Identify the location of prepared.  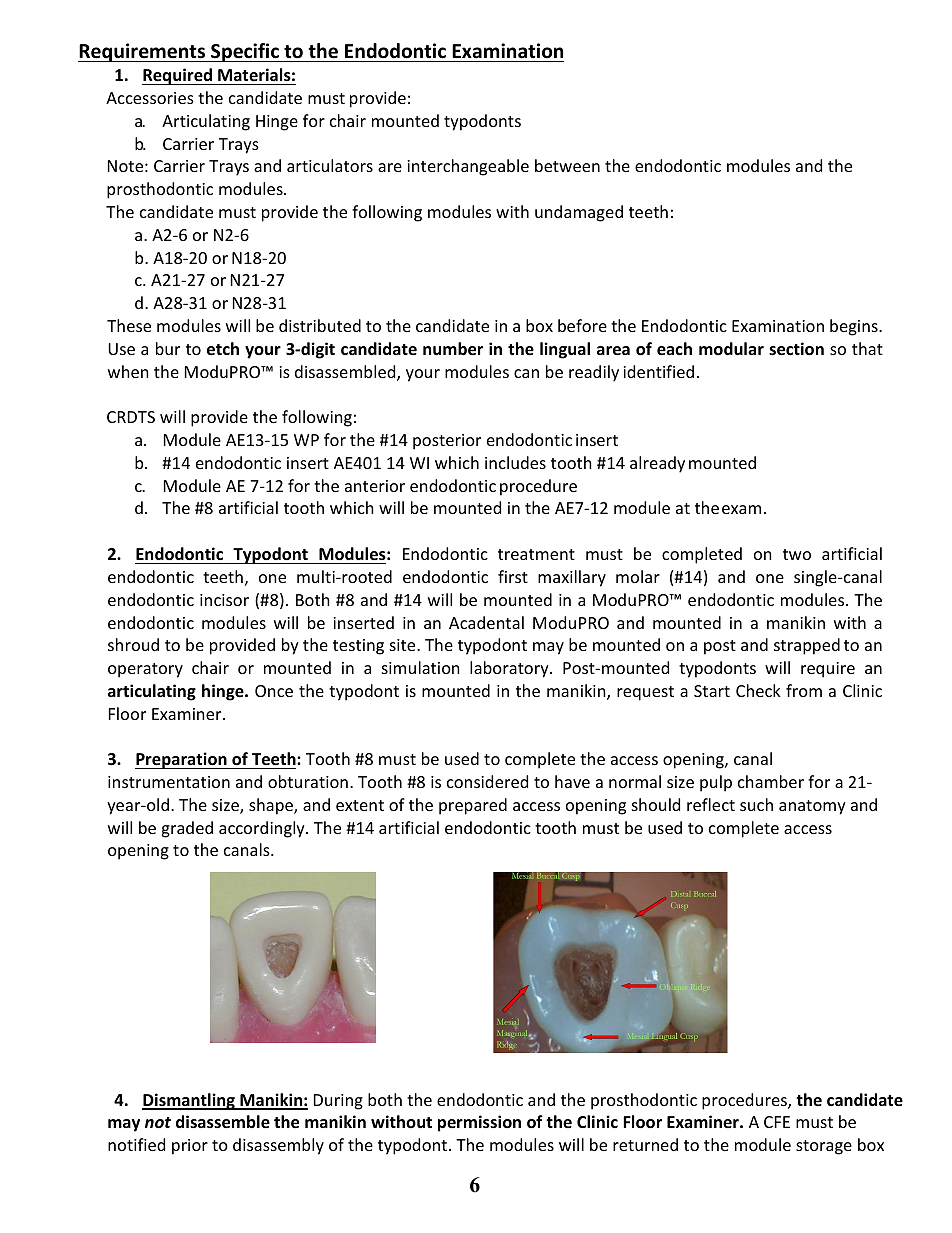
(473, 806).
